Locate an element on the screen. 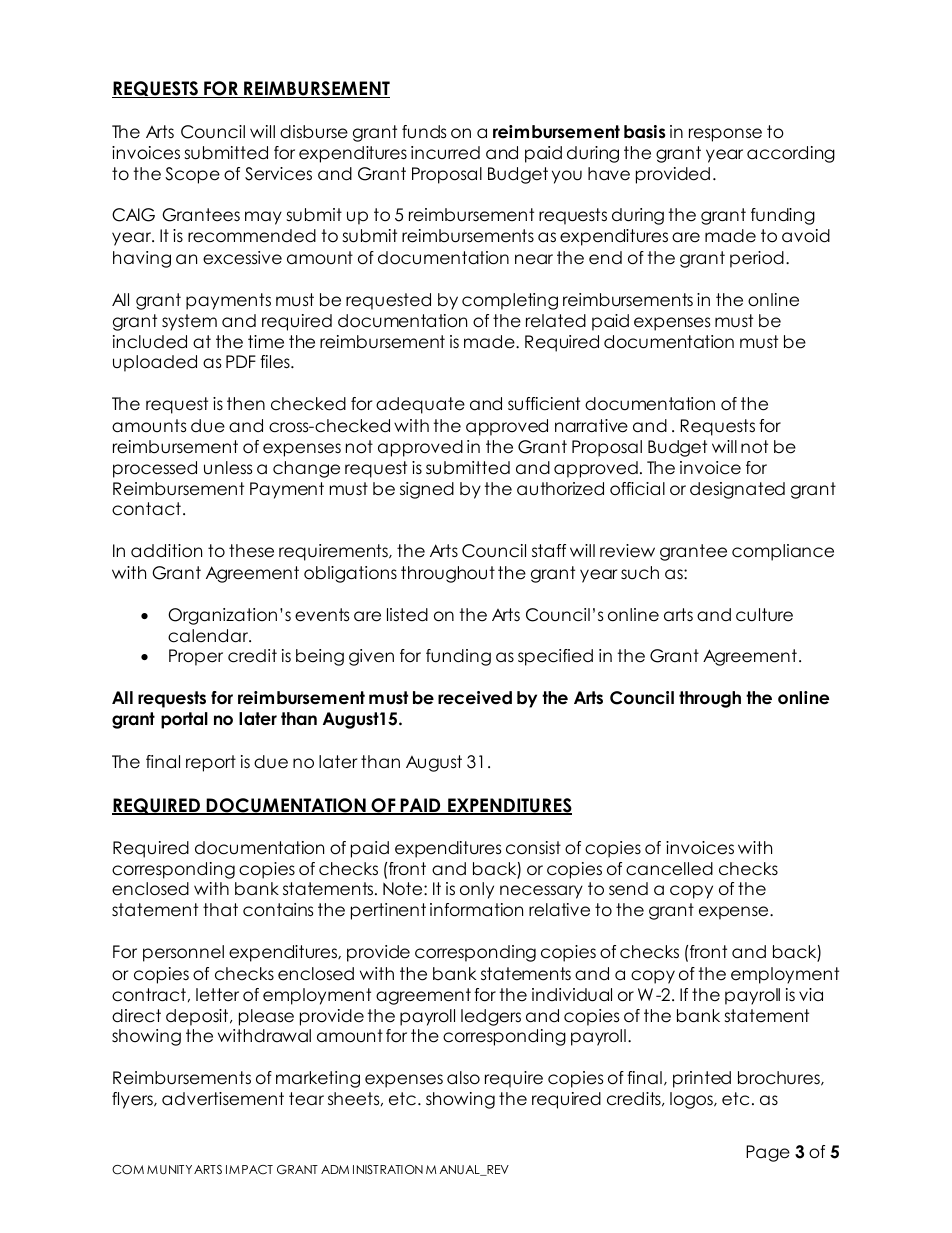  funds is located at coordinates (424, 132).
